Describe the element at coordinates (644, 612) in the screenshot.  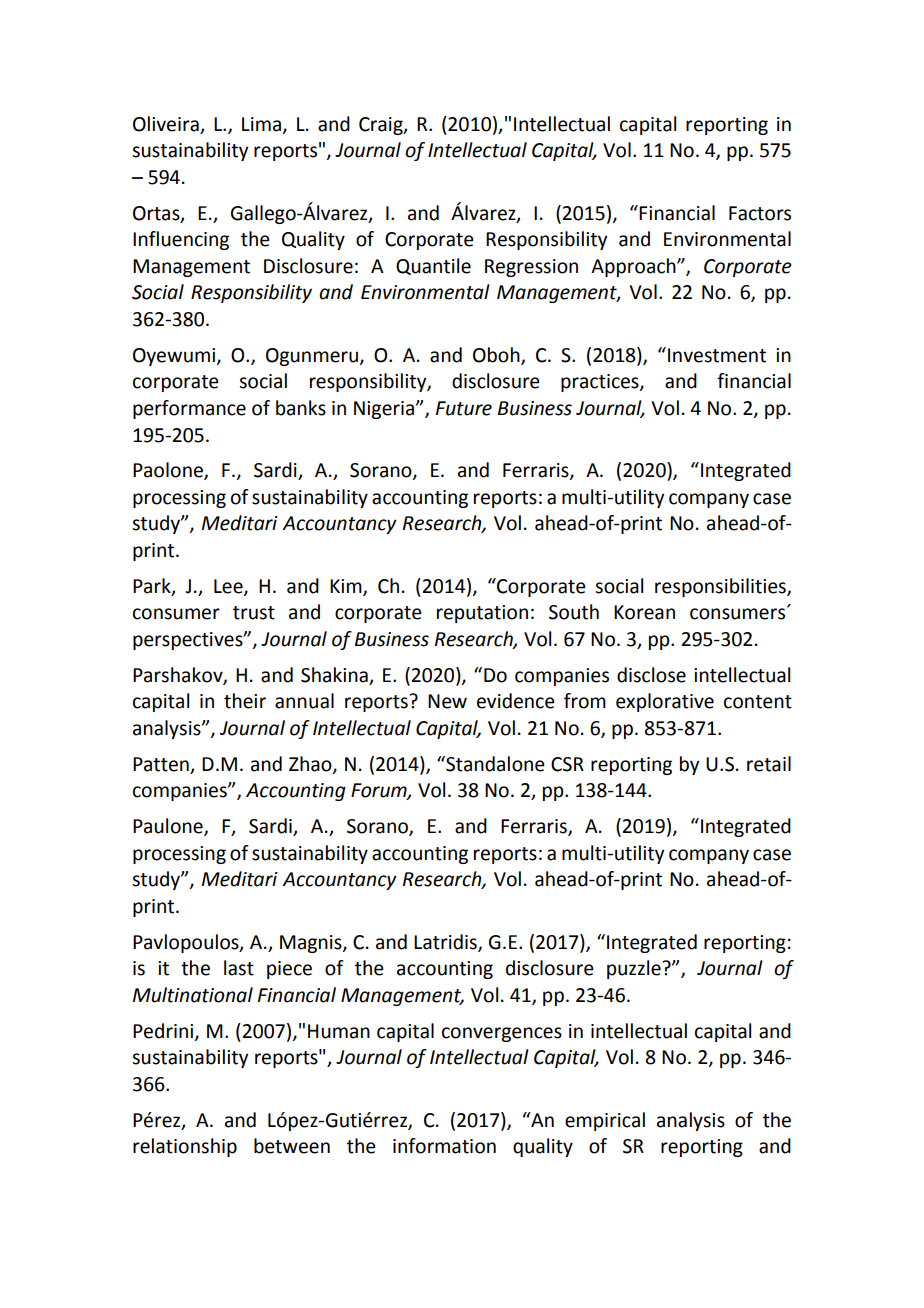
I see `Korean` at that location.
